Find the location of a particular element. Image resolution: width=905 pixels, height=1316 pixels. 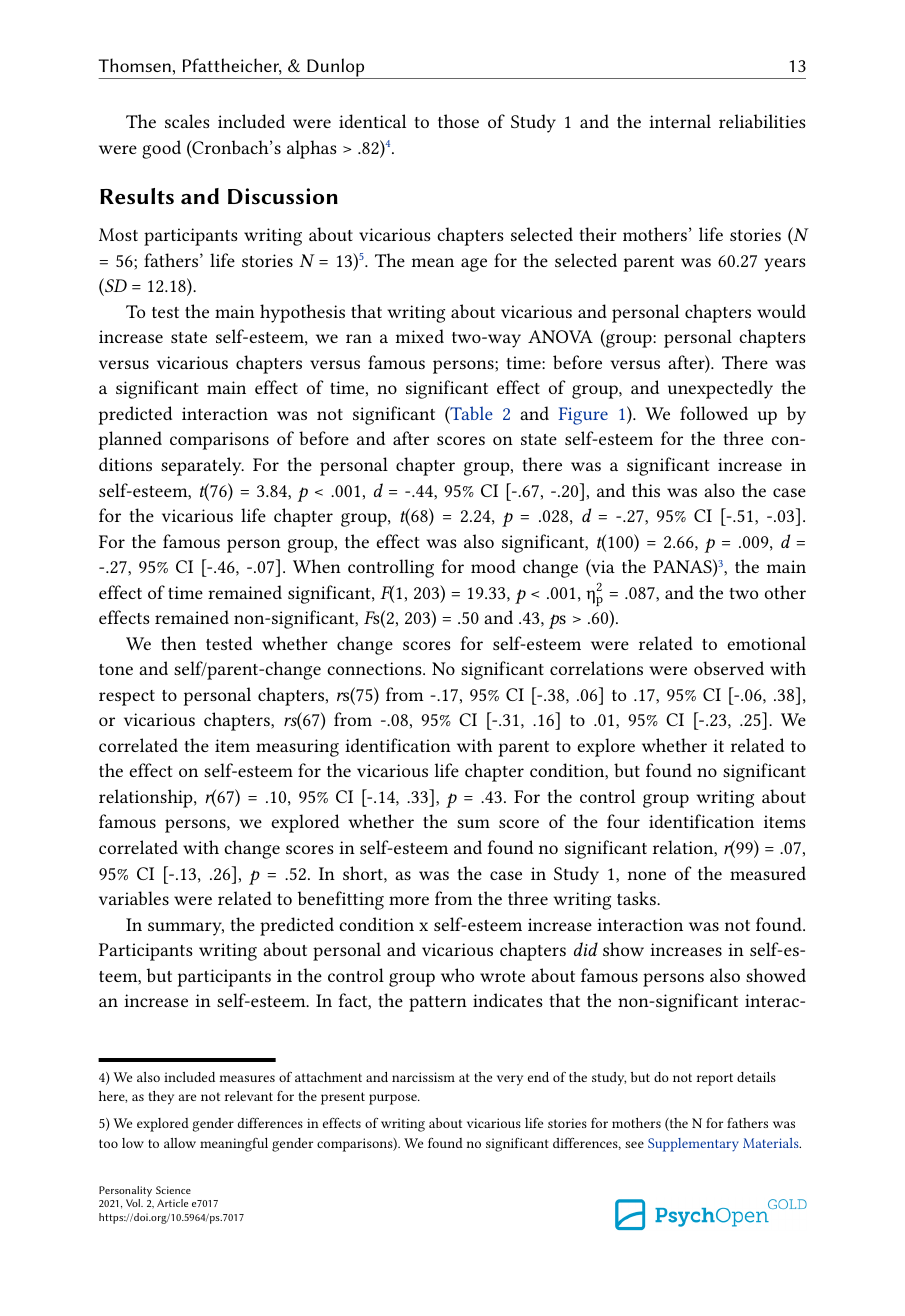

then is located at coordinates (178, 643).
